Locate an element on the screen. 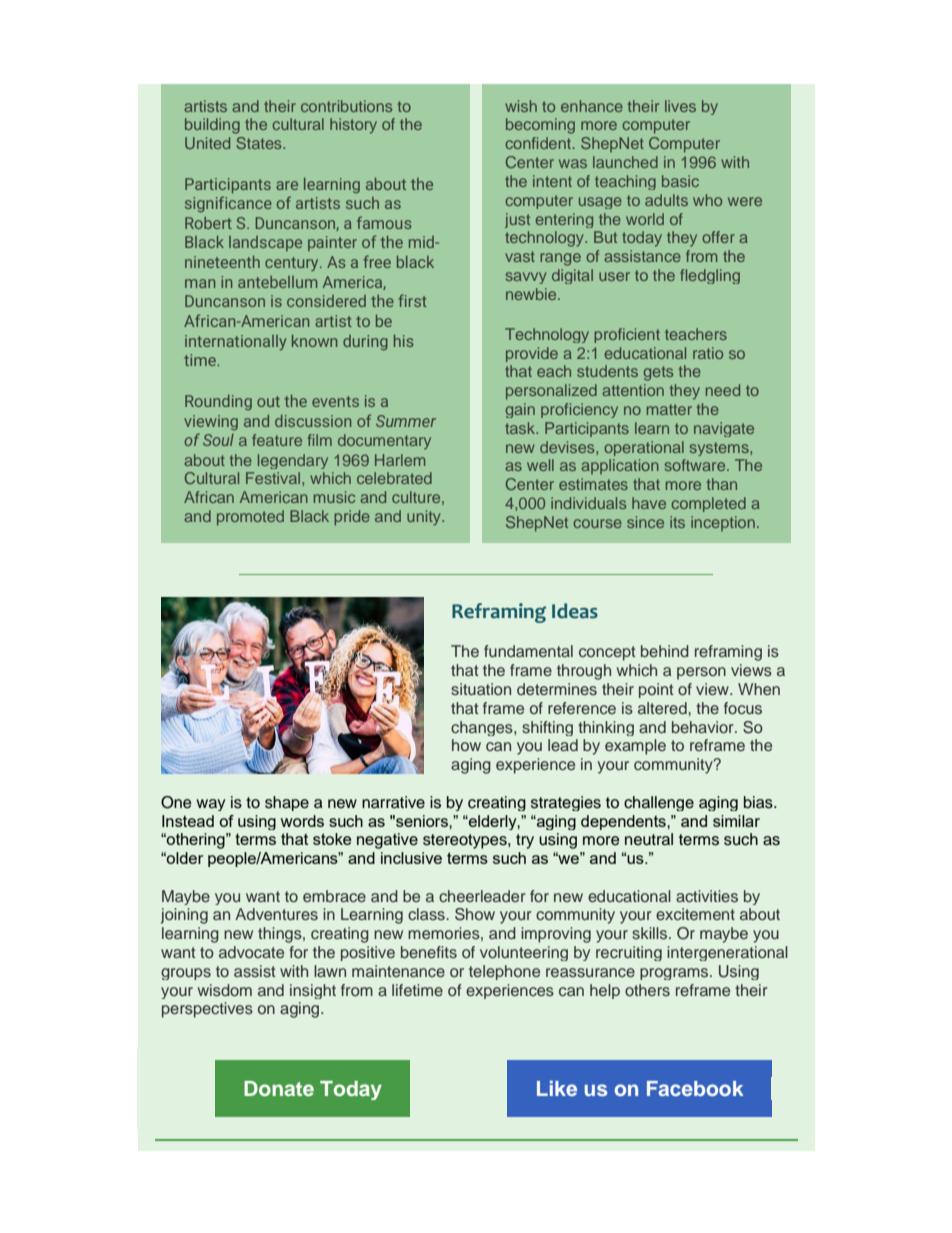 Image resolution: width=952 pixels, height=1233 pixels. Facebook is located at coordinates (695, 1088).
